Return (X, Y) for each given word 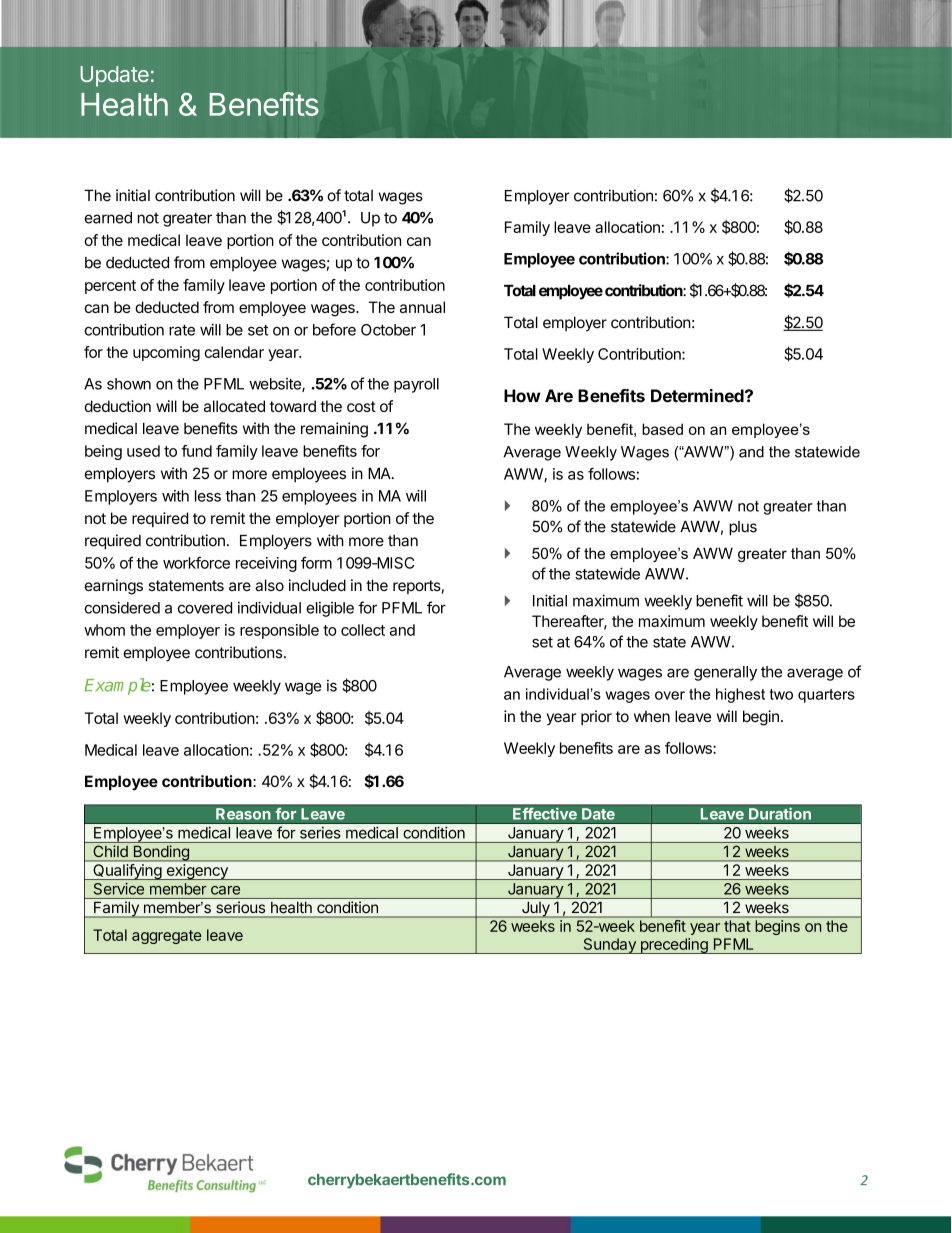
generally (725, 673)
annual (422, 307)
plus (743, 528)
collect (363, 630)
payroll (416, 385)
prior (596, 717)
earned (108, 218)
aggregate (167, 937)
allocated (234, 406)
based (662, 429)
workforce (196, 562)
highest (740, 695)
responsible (279, 631)
